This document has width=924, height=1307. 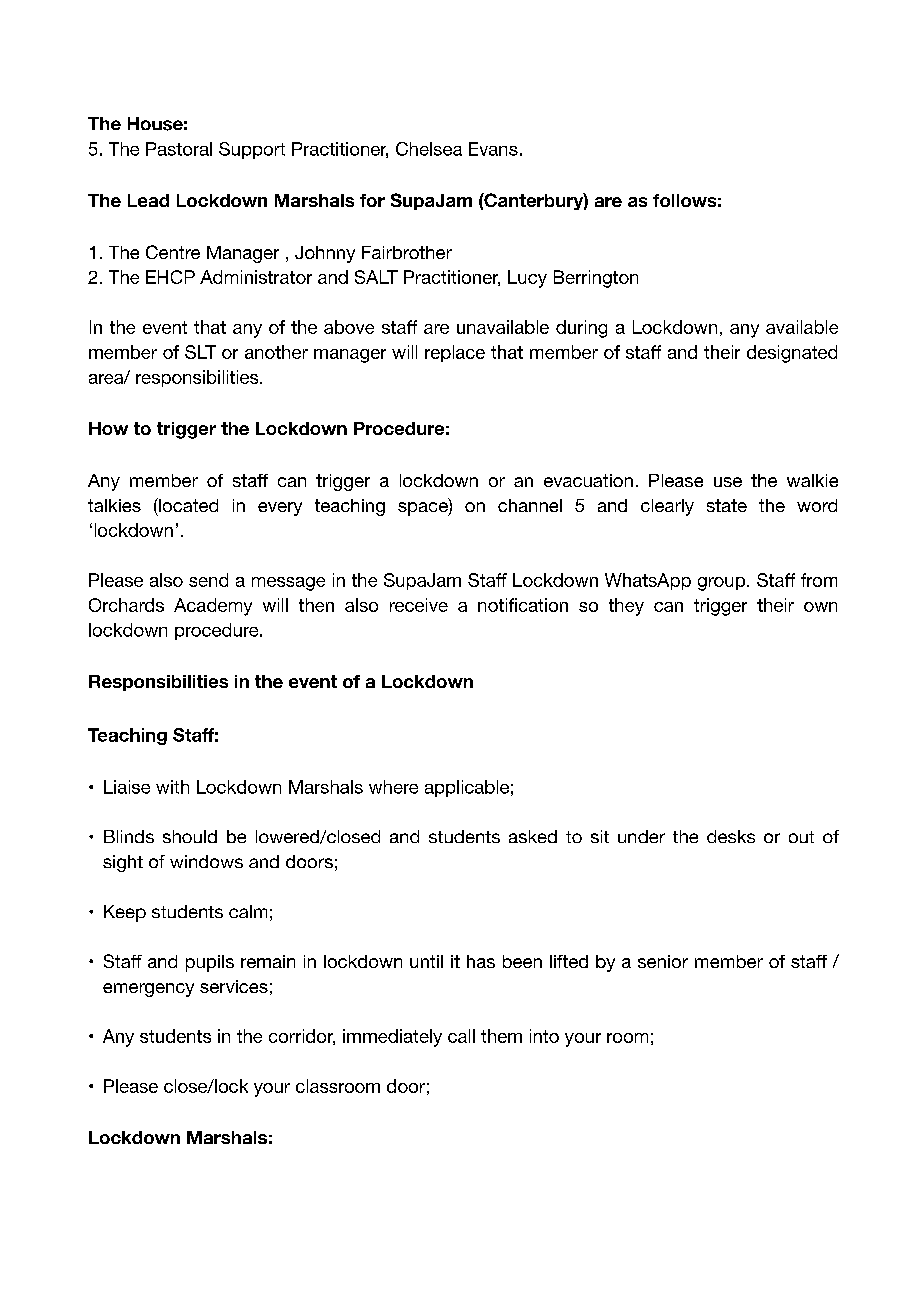 What do you see at coordinates (393, 787) in the document?
I see `where` at bounding box center [393, 787].
